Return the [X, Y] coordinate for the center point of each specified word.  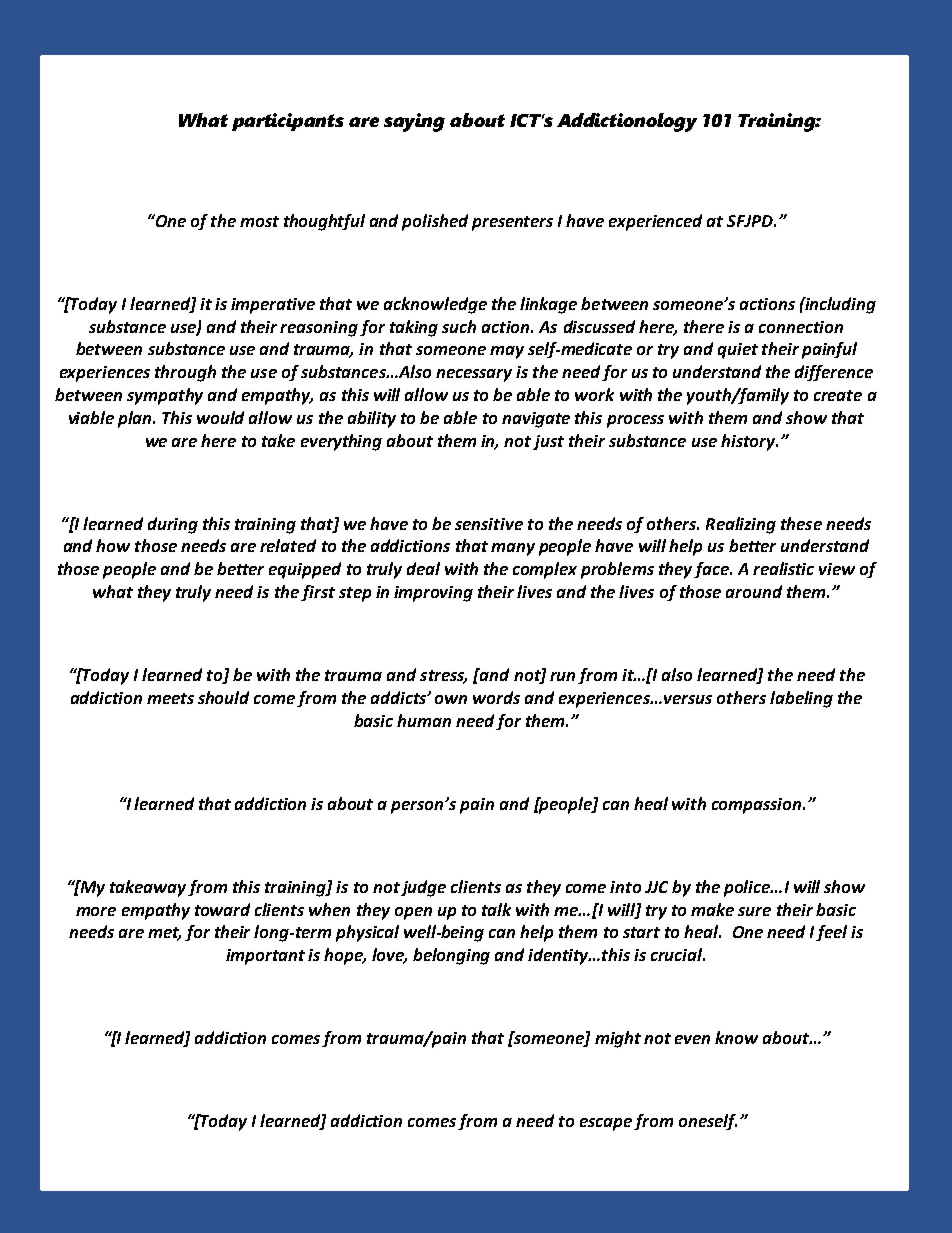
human [424, 720]
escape [606, 1124]
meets [170, 698]
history [749, 442]
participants [288, 122]
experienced [655, 222]
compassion [758, 806]
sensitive [489, 524]
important [265, 957]
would [220, 417]
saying [414, 122]
